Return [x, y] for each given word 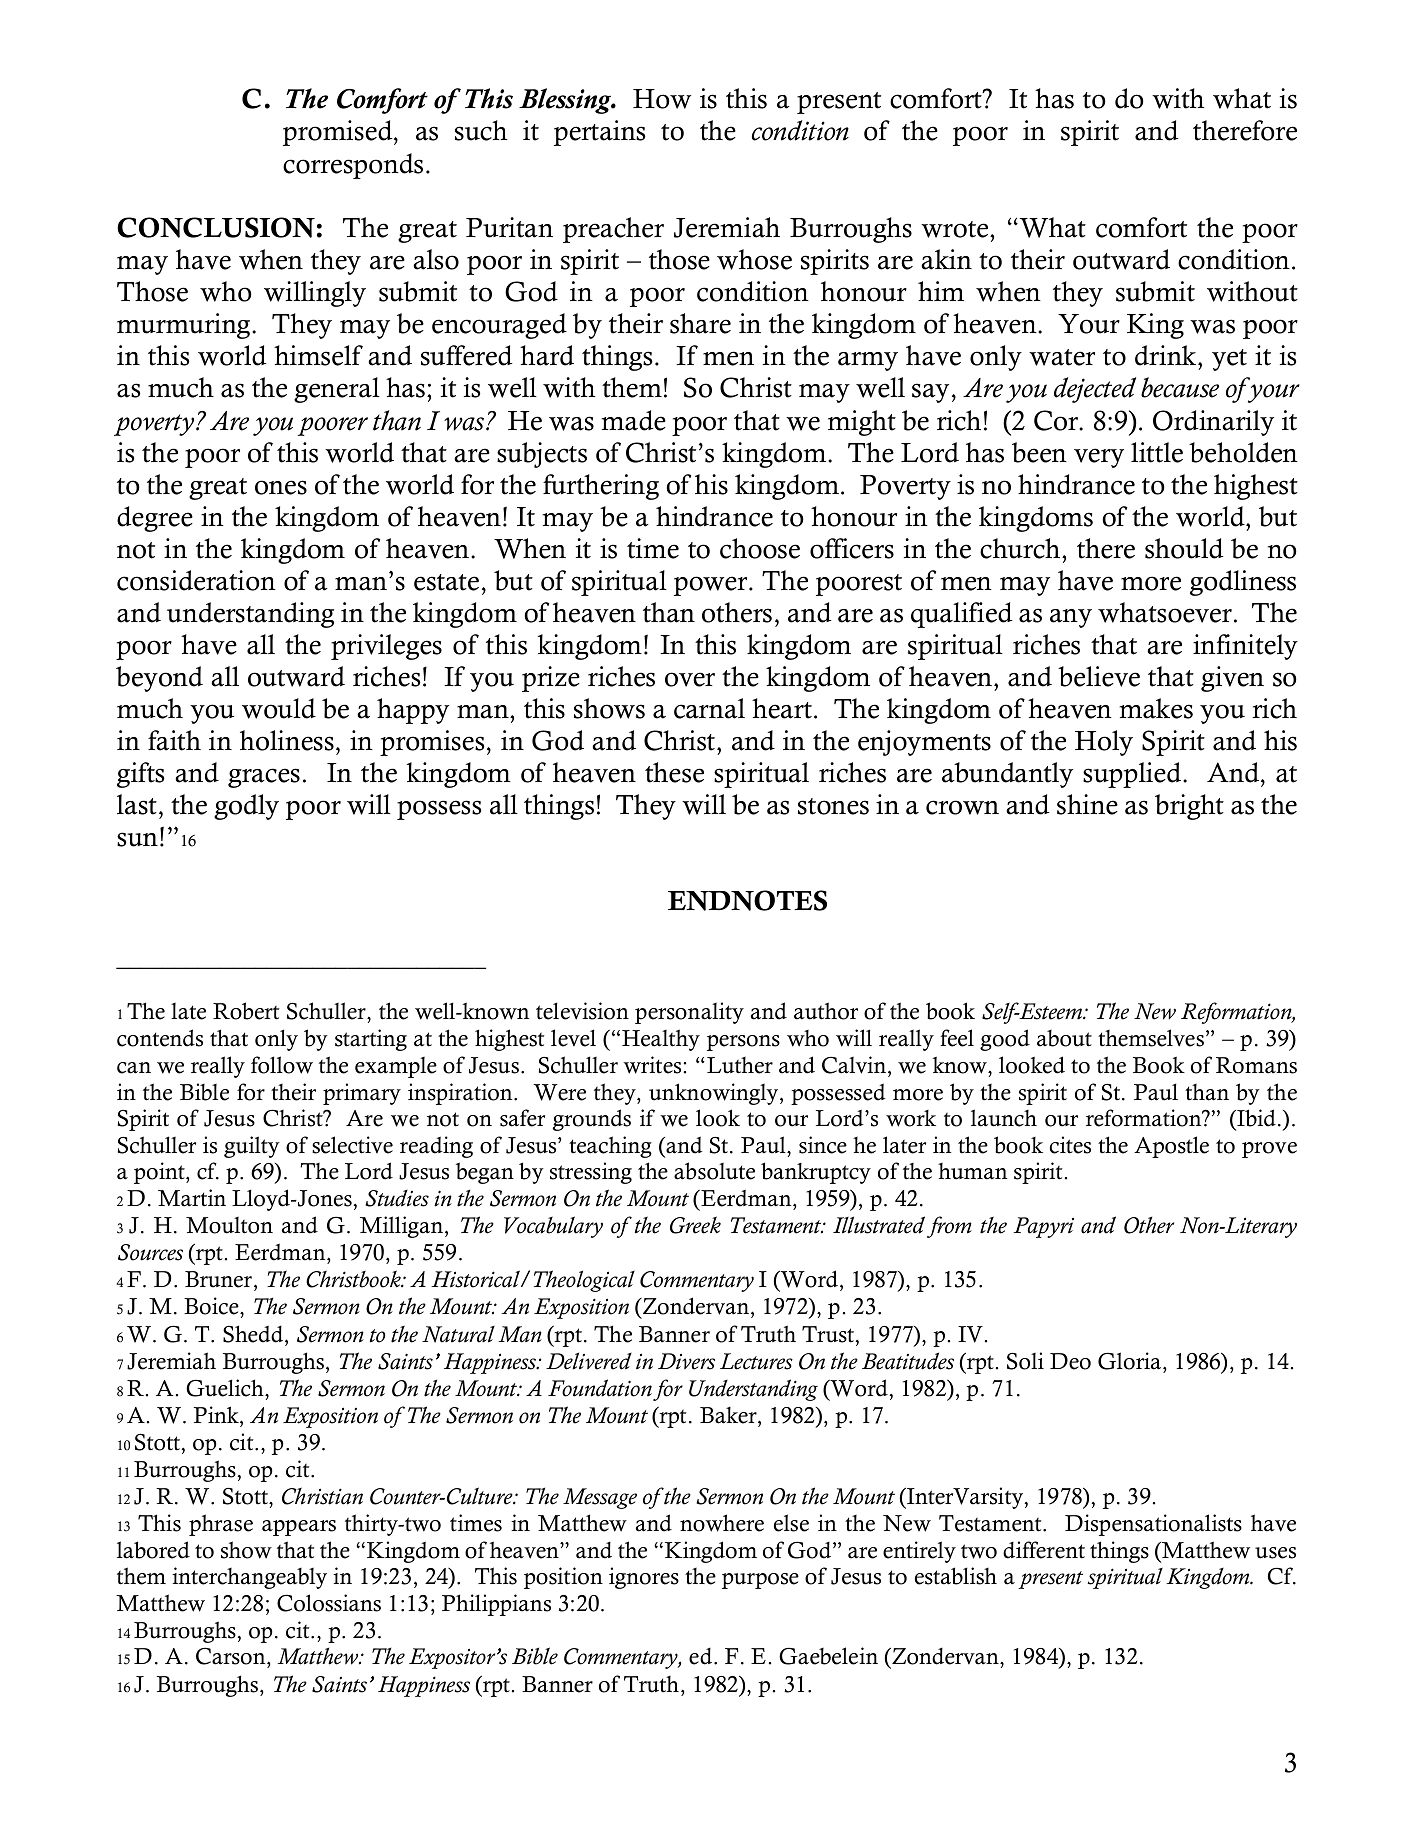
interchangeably [249, 1578]
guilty [252, 1147]
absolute [714, 1171]
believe [1099, 676]
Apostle [1171, 1147]
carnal [709, 708]
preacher [613, 230]
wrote [956, 229]
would [279, 708]
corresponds [353, 166]
